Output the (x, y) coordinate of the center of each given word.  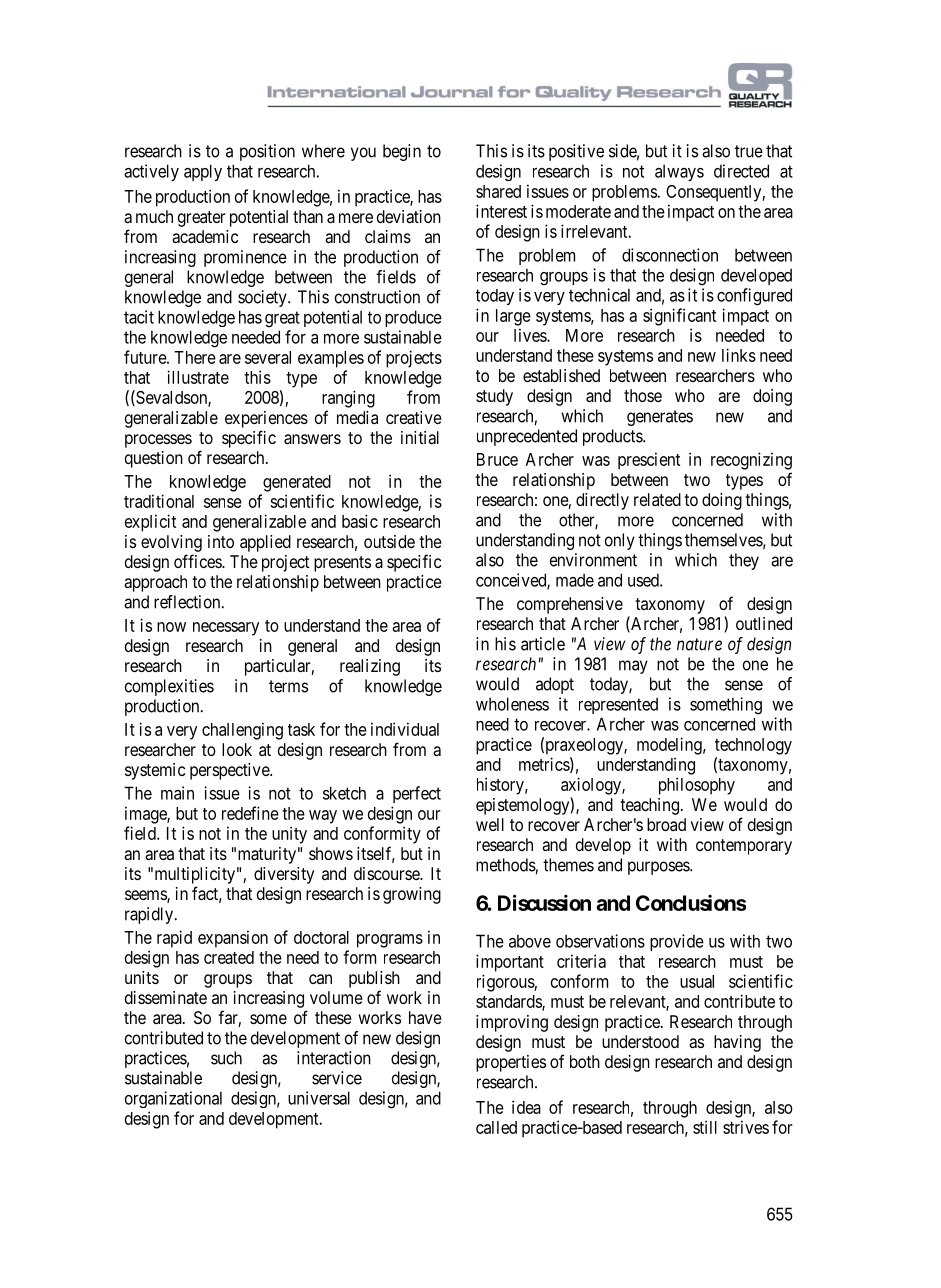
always (679, 172)
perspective (230, 771)
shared (498, 191)
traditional (159, 501)
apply (203, 172)
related (657, 499)
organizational (173, 1099)
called (496, 1127)
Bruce (497, 459)
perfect (417, 794)
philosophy (697, 786)
